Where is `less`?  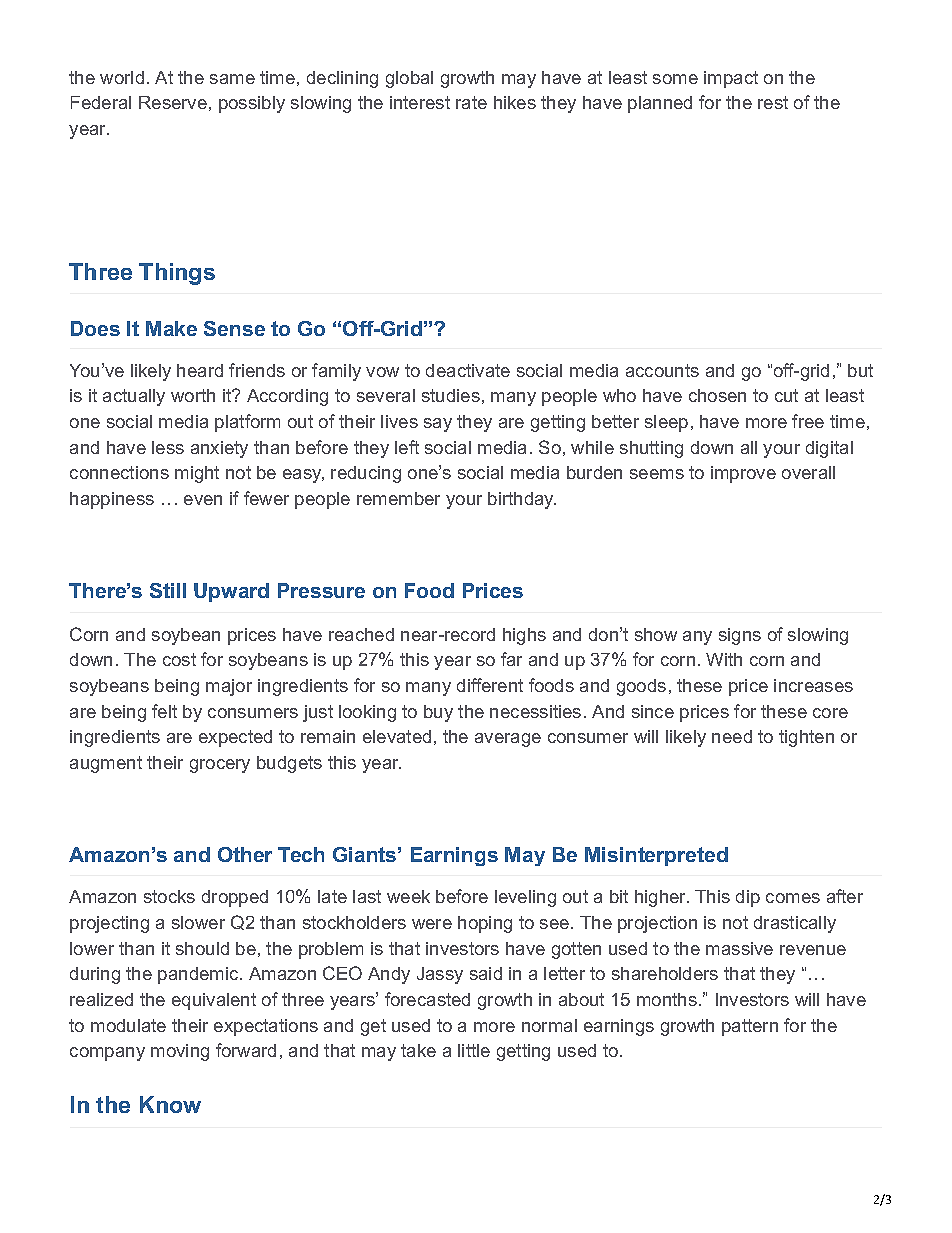
less is located at coordinates (168, 447).
